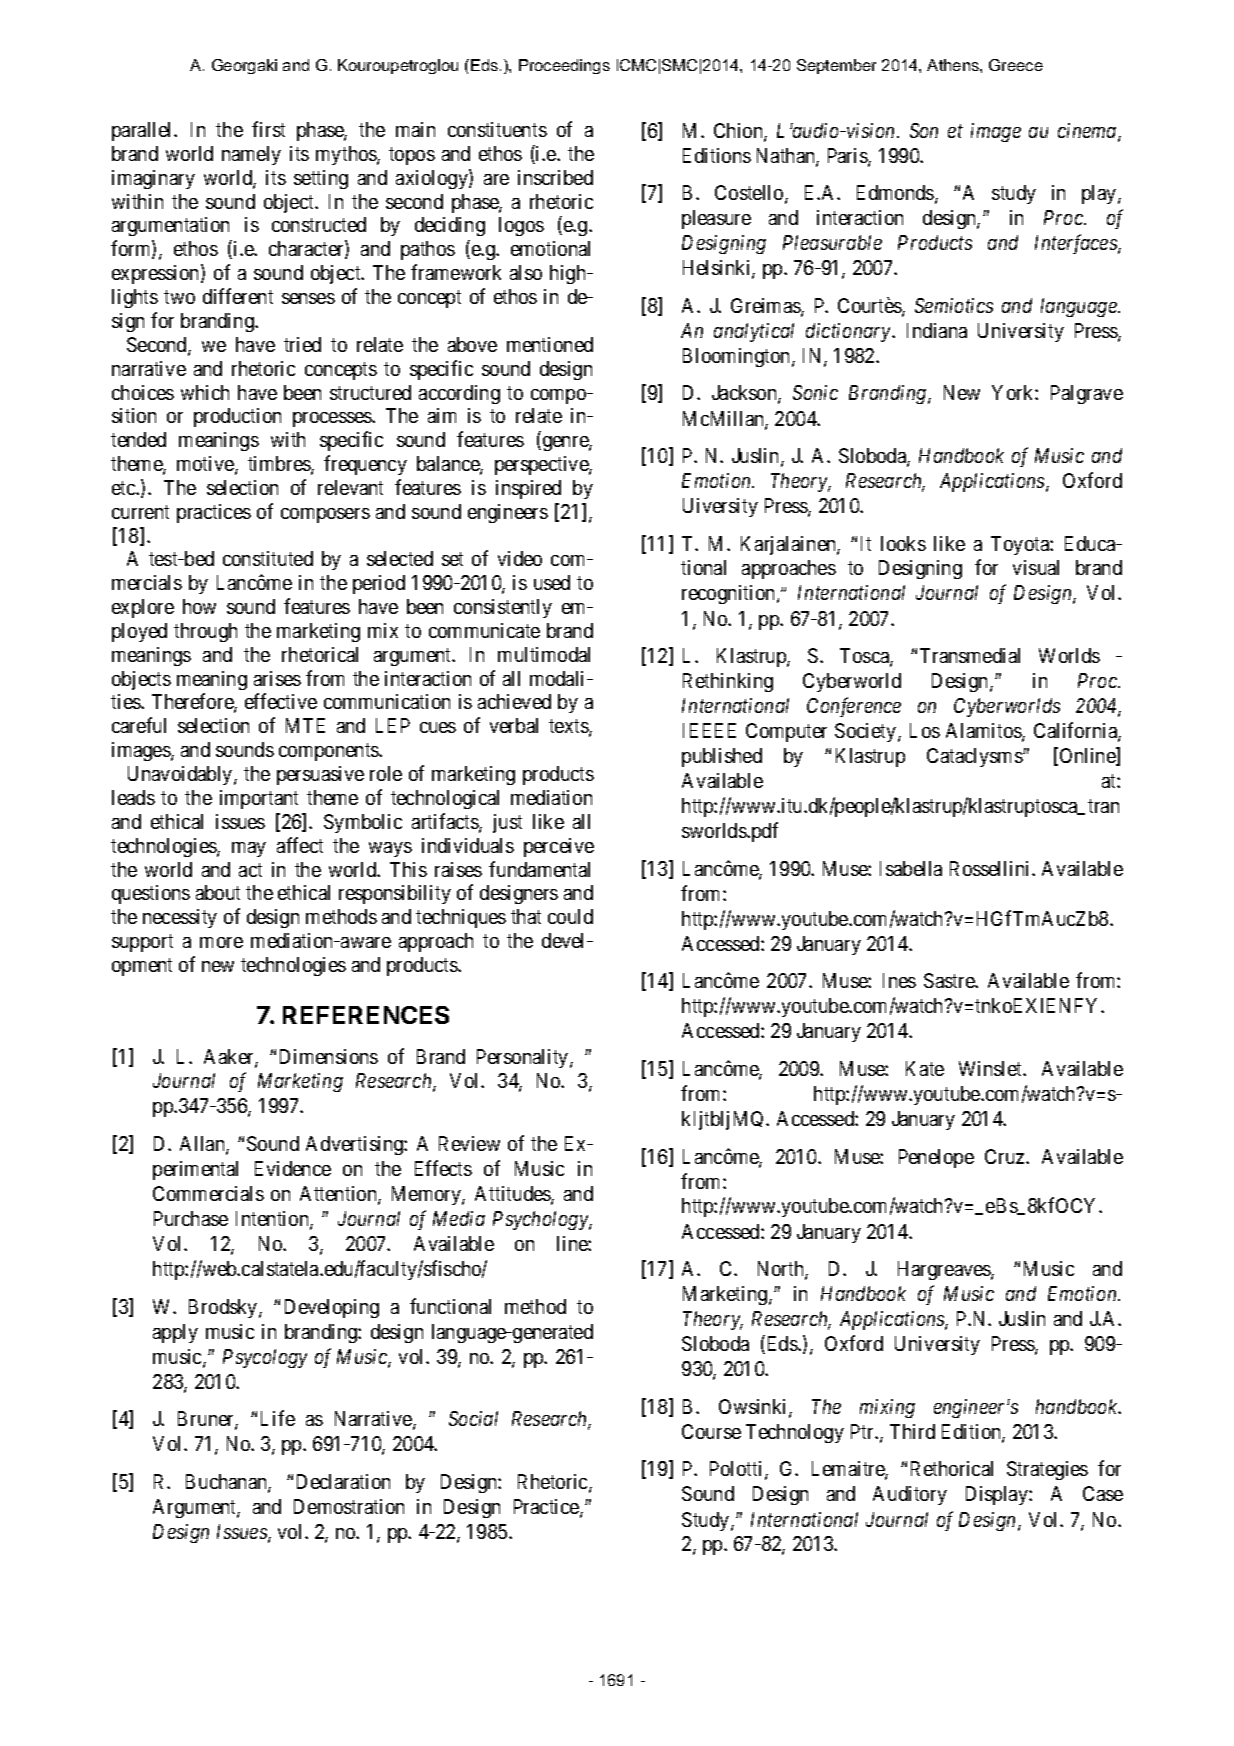  Describe the element at coordinates (569, 727) in the screenshot. I see `texts` at that location.
